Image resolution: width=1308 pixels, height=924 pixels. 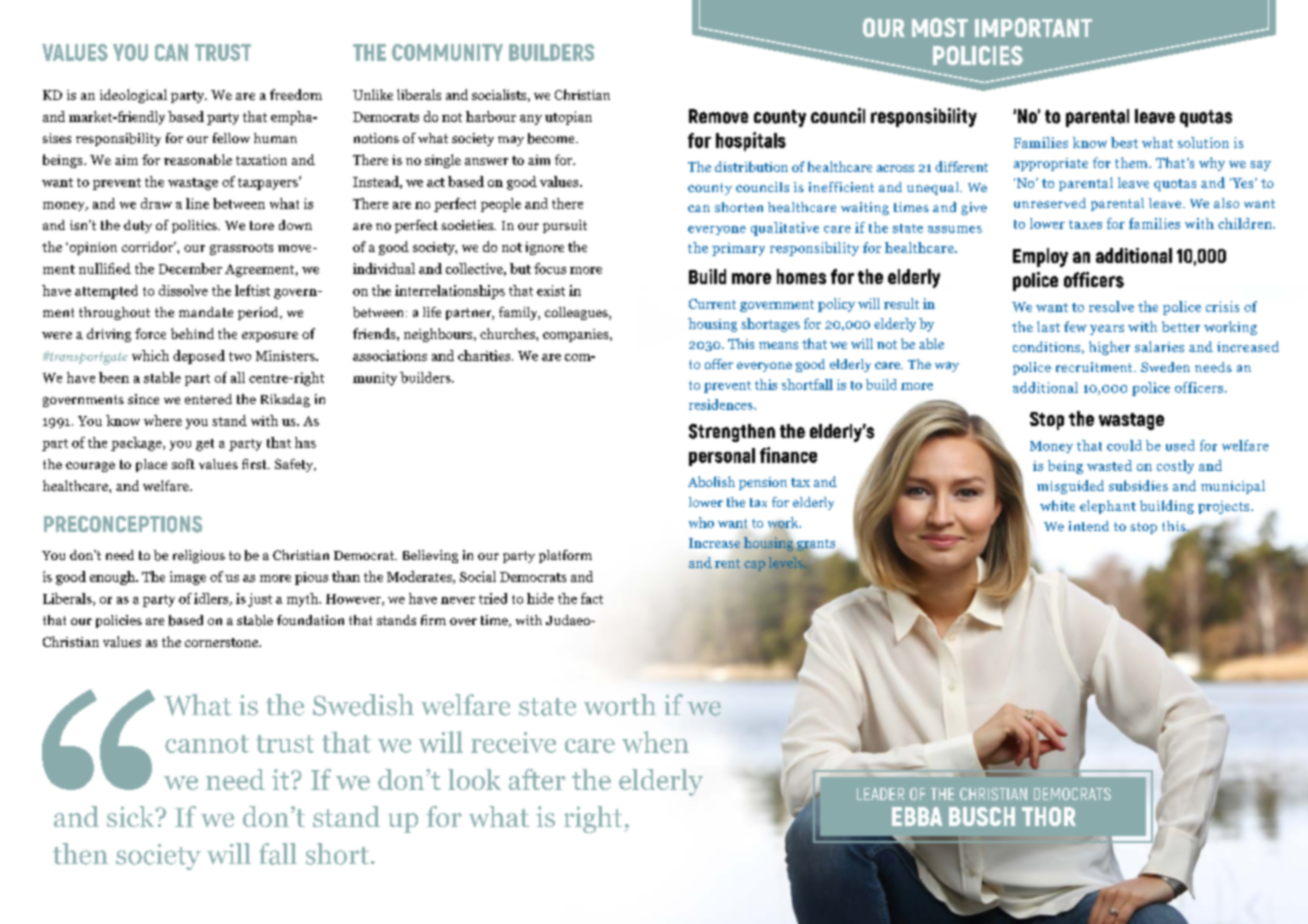 I want to click on could, so click(x=1124, y=445).
